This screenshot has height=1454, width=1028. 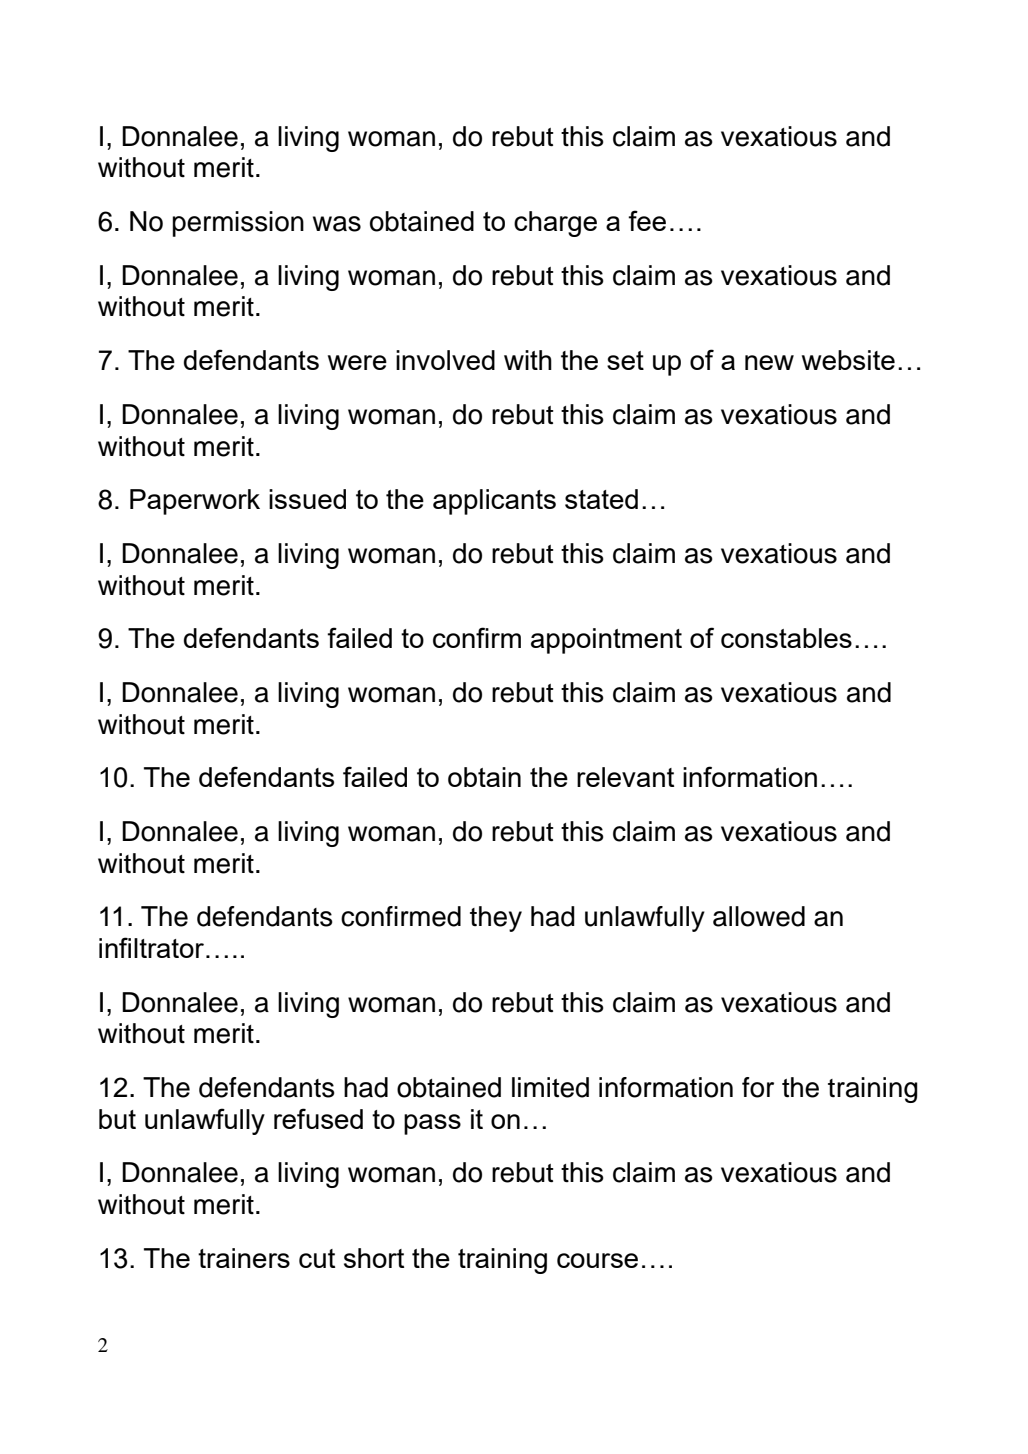 I want to click on refused, so click(x=318, y=1118).
